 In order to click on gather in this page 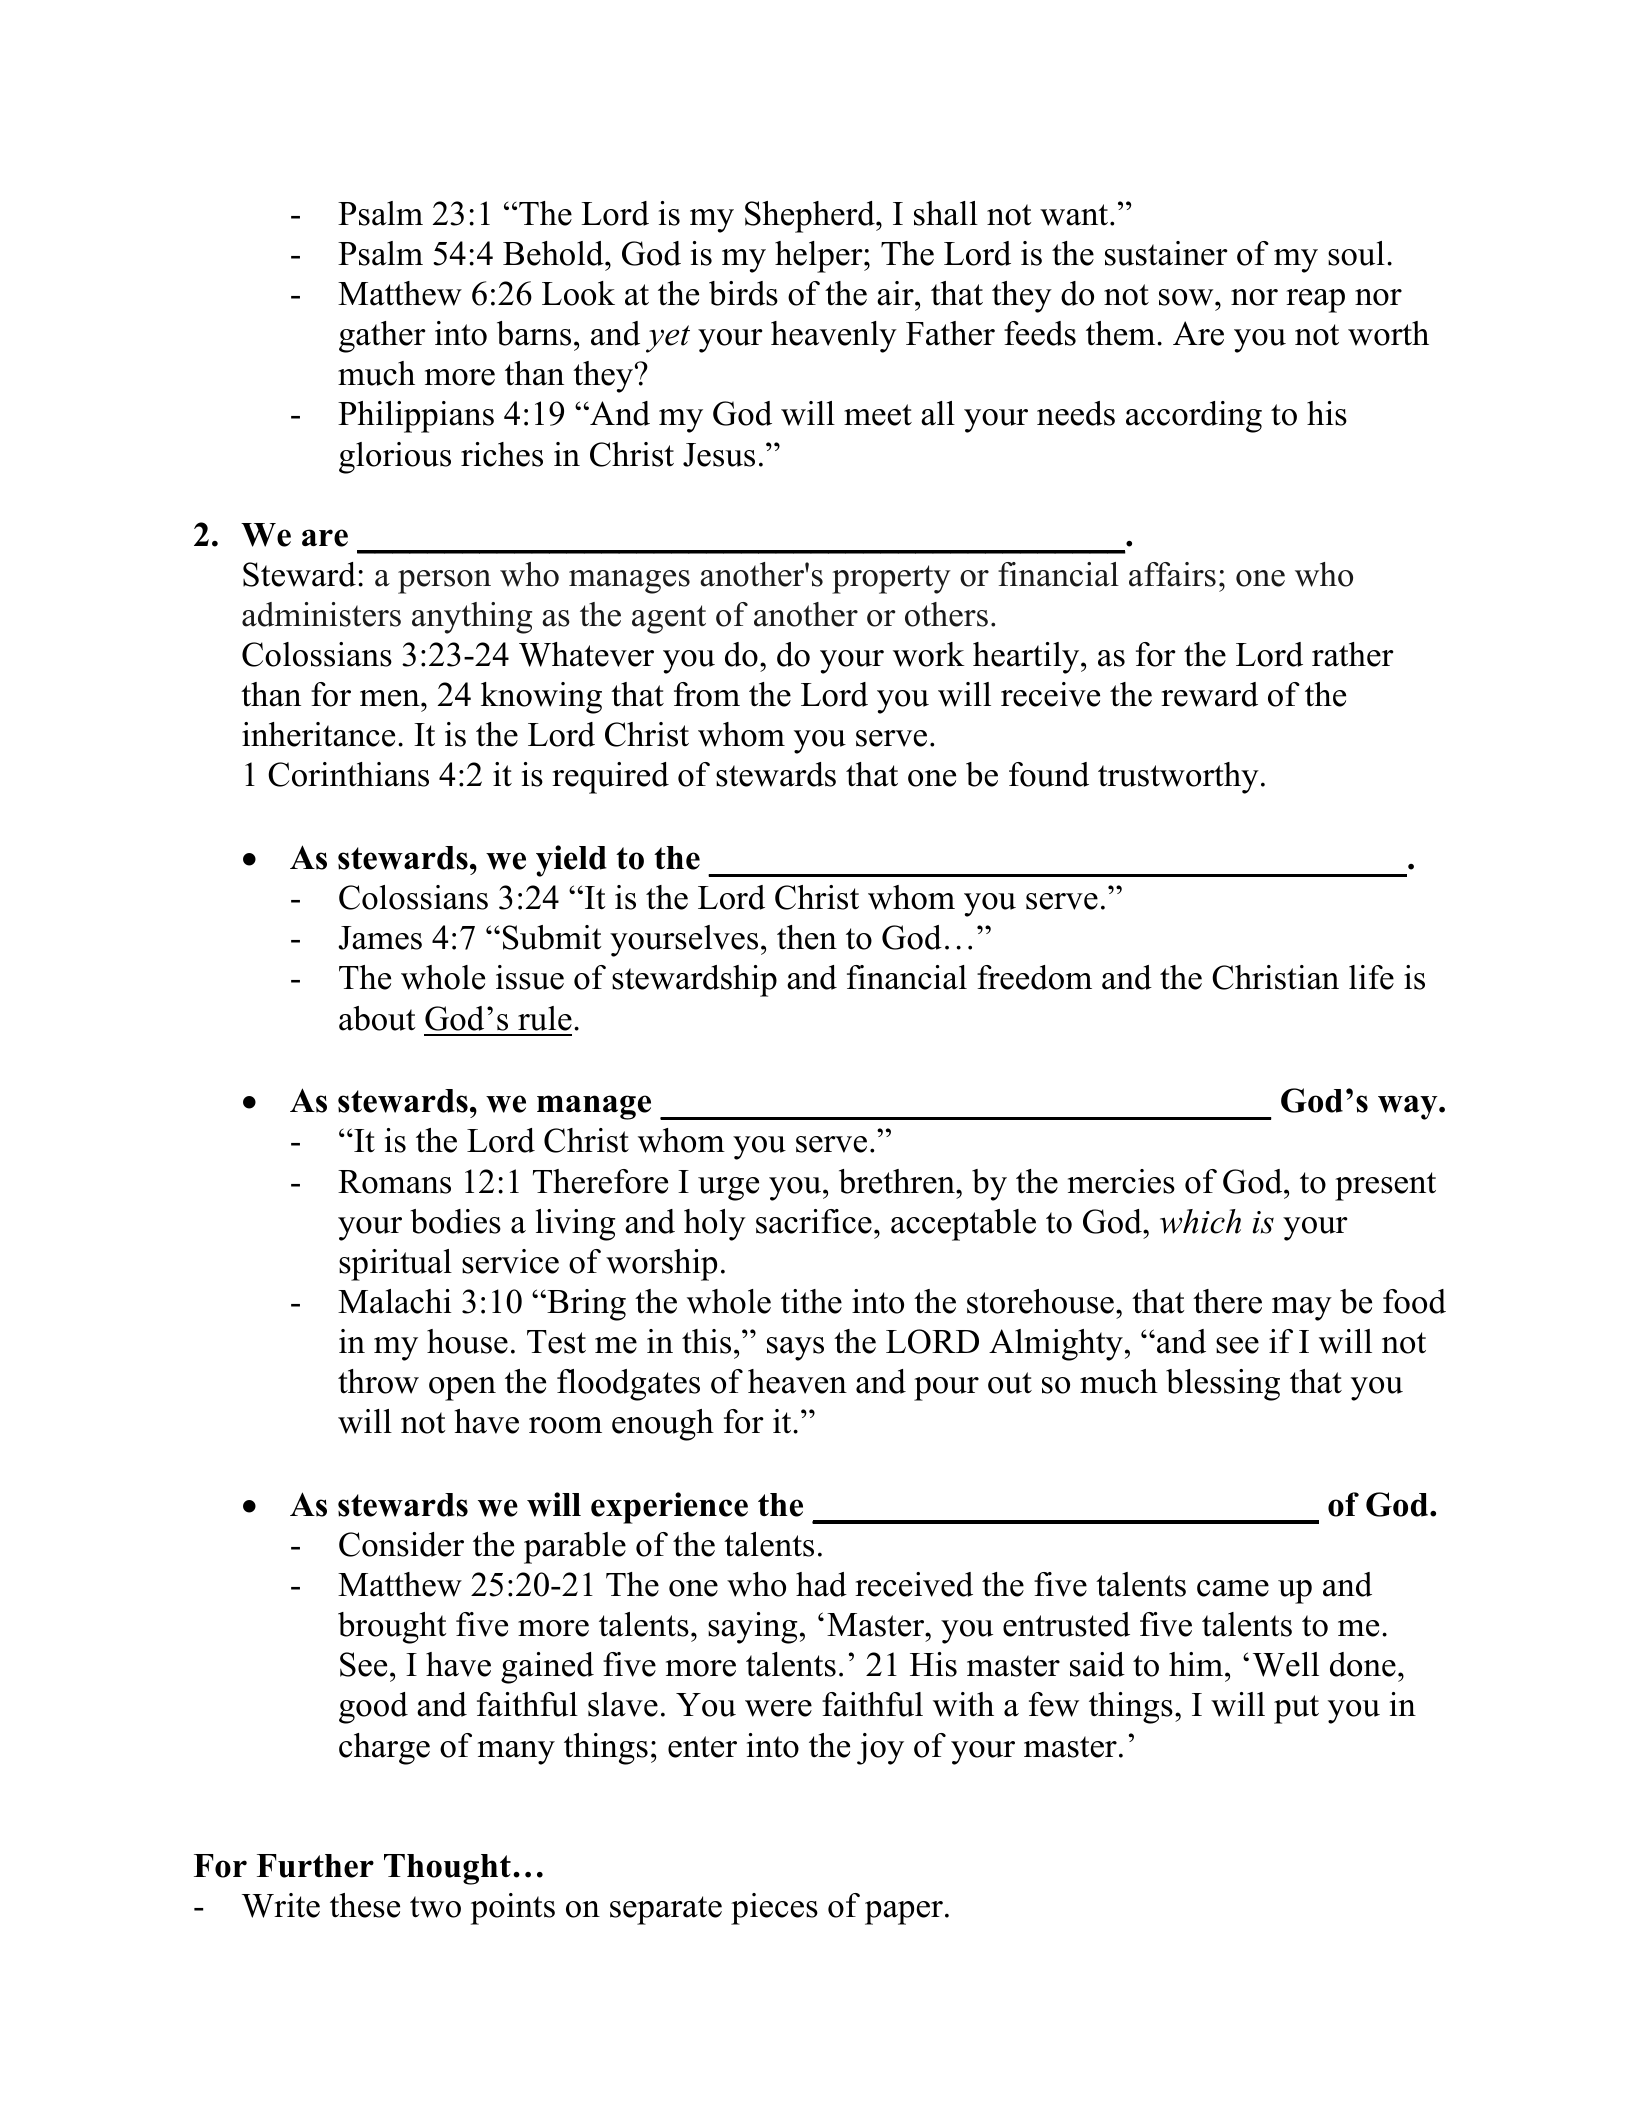, I will do `click(382, 337)`.
